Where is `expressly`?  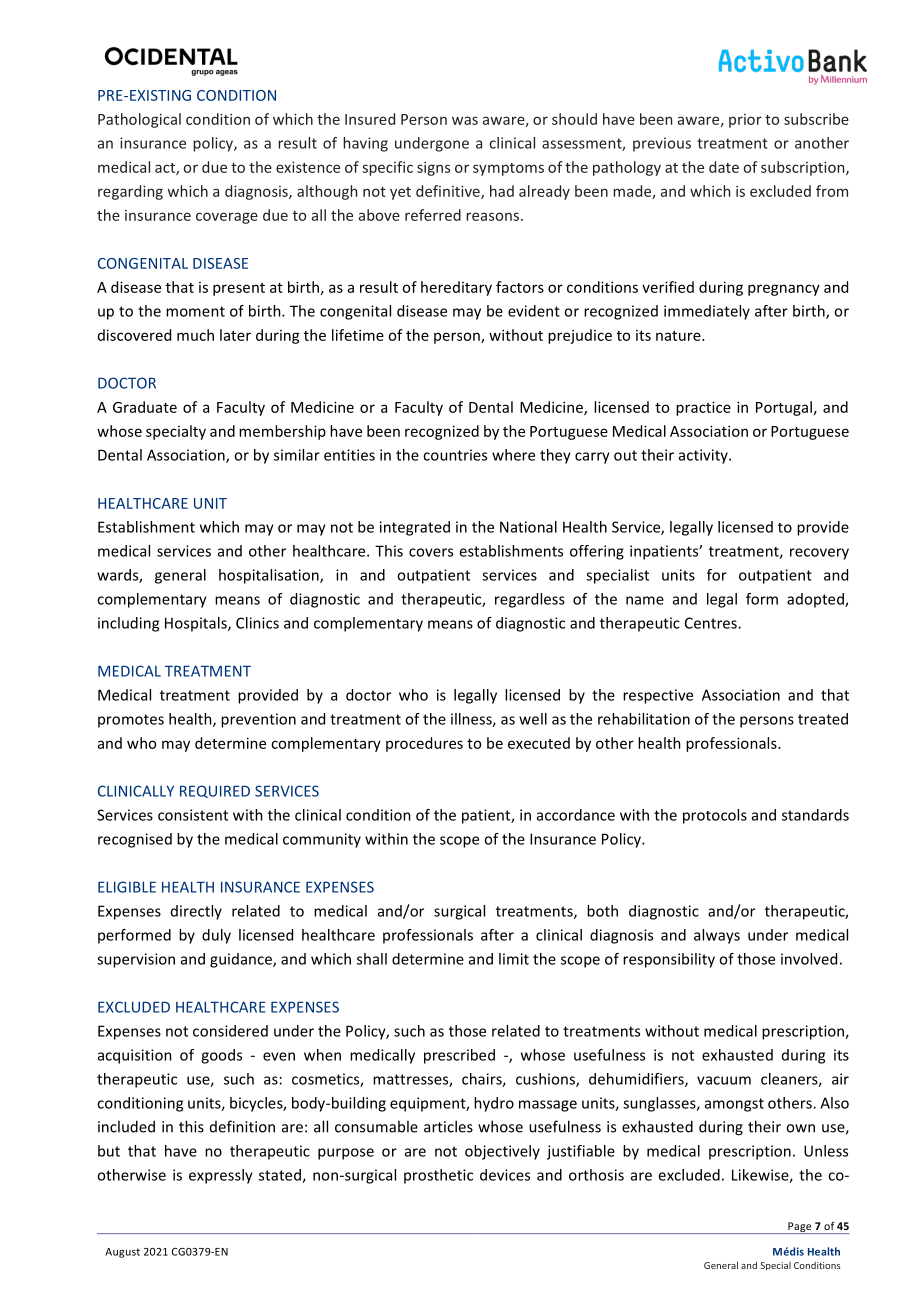 expressly is located at coordinates (221, 1176).
